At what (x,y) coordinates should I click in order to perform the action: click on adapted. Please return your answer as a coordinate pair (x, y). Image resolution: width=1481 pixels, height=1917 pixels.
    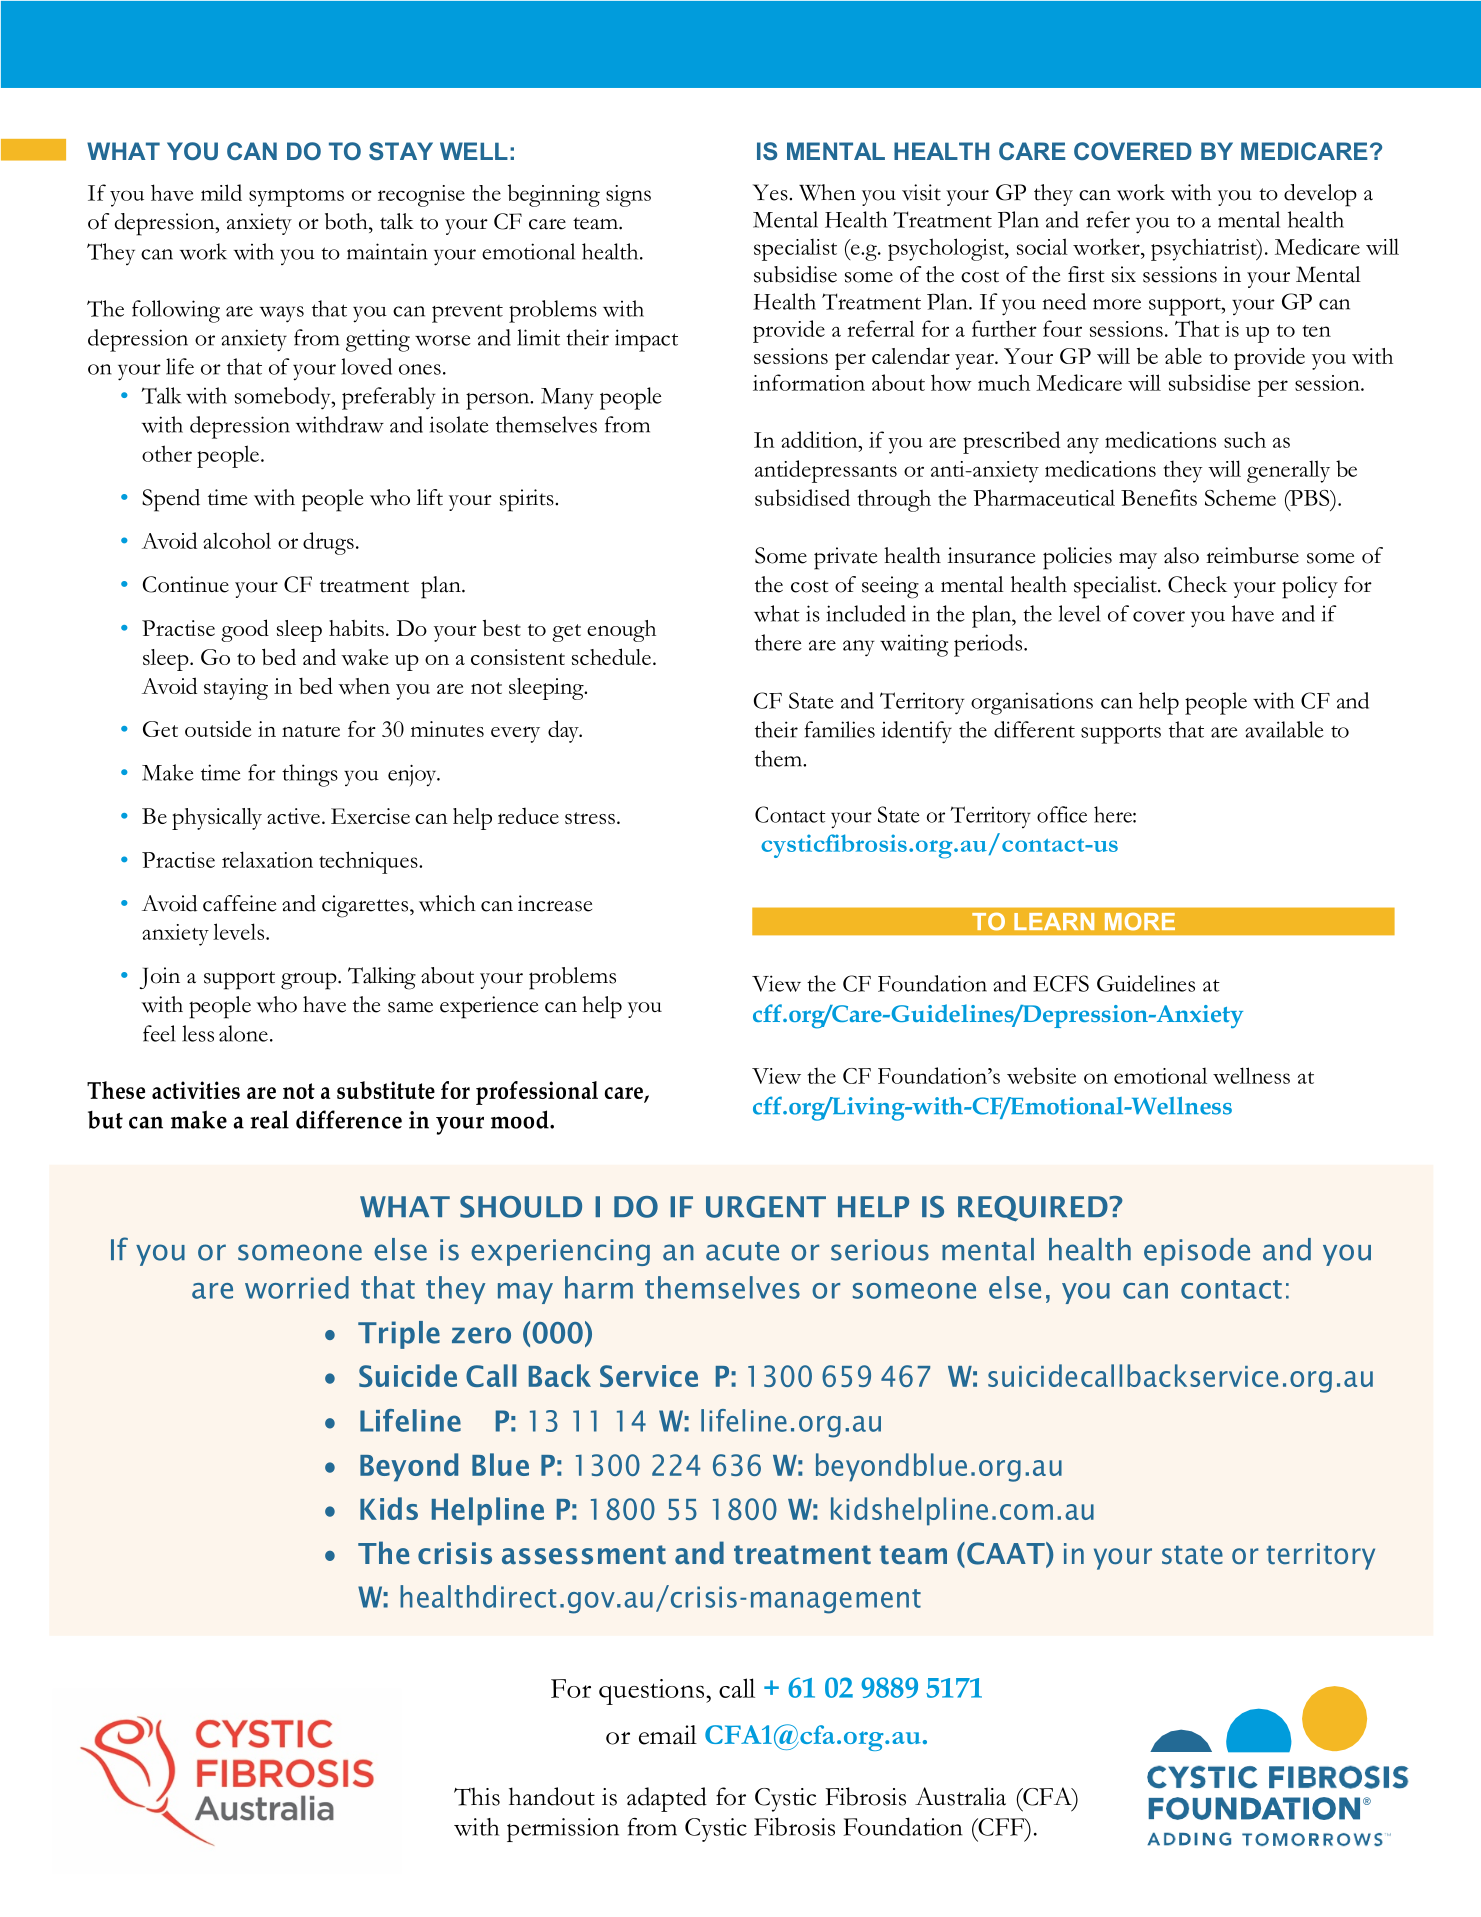
    Looking at the image, I should click on (667, 1799).
